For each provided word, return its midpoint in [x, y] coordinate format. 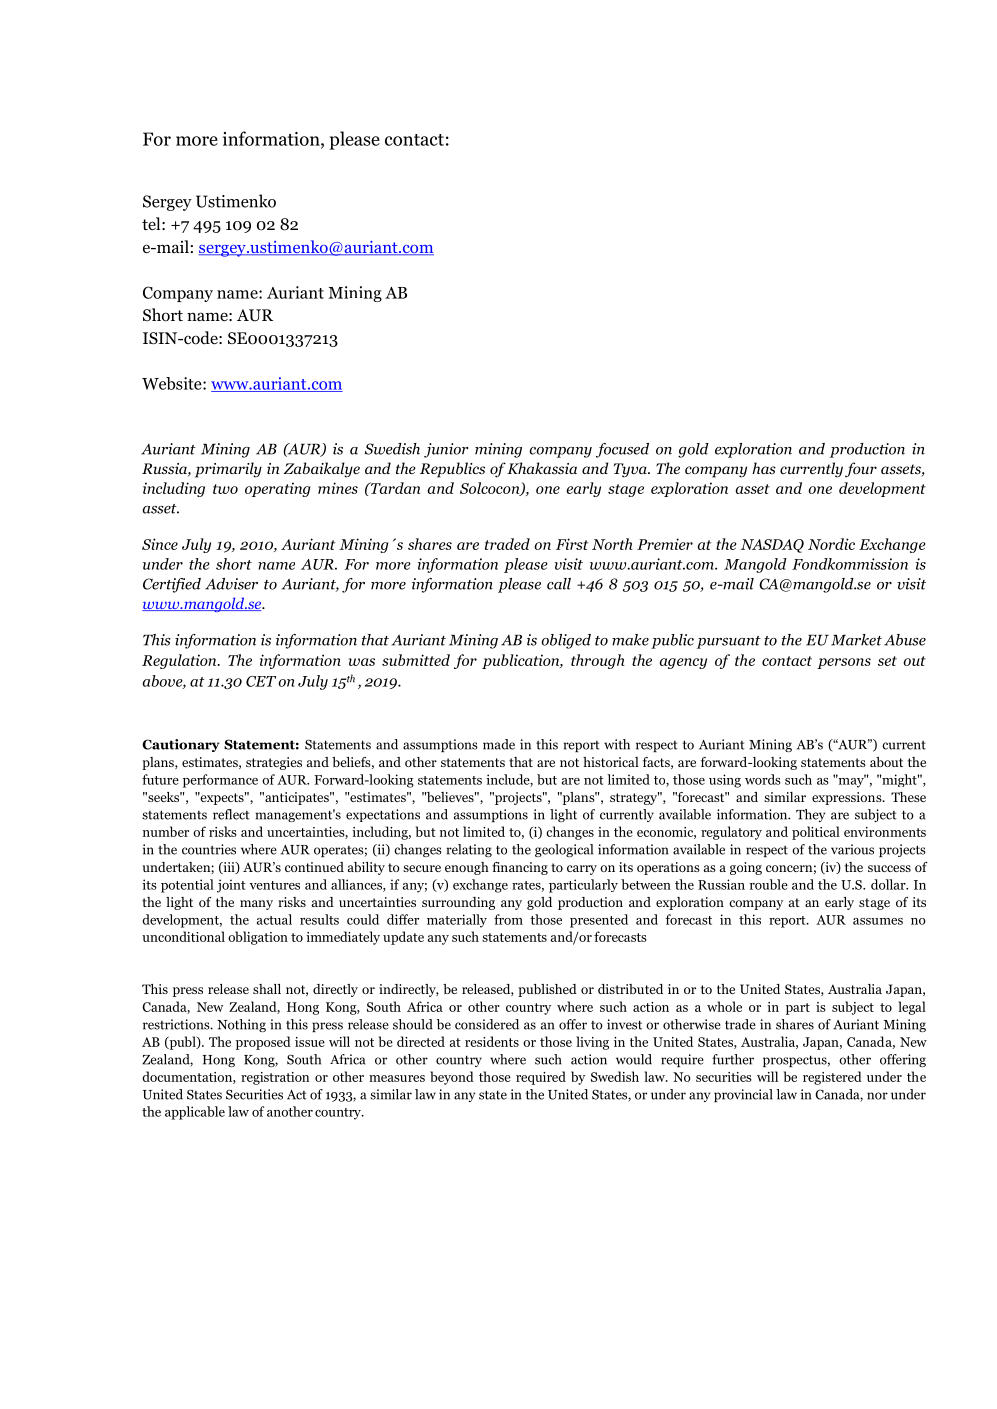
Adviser [231, 584]
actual [274, 919]
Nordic [831, 544]
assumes [878, 921]
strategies [274, 763]
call [559, 584]
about [886, 762]
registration [275, 1078]
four [861, 470]
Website [173, 383]
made [499, 744]
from [508, 919]
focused [622, 450]
